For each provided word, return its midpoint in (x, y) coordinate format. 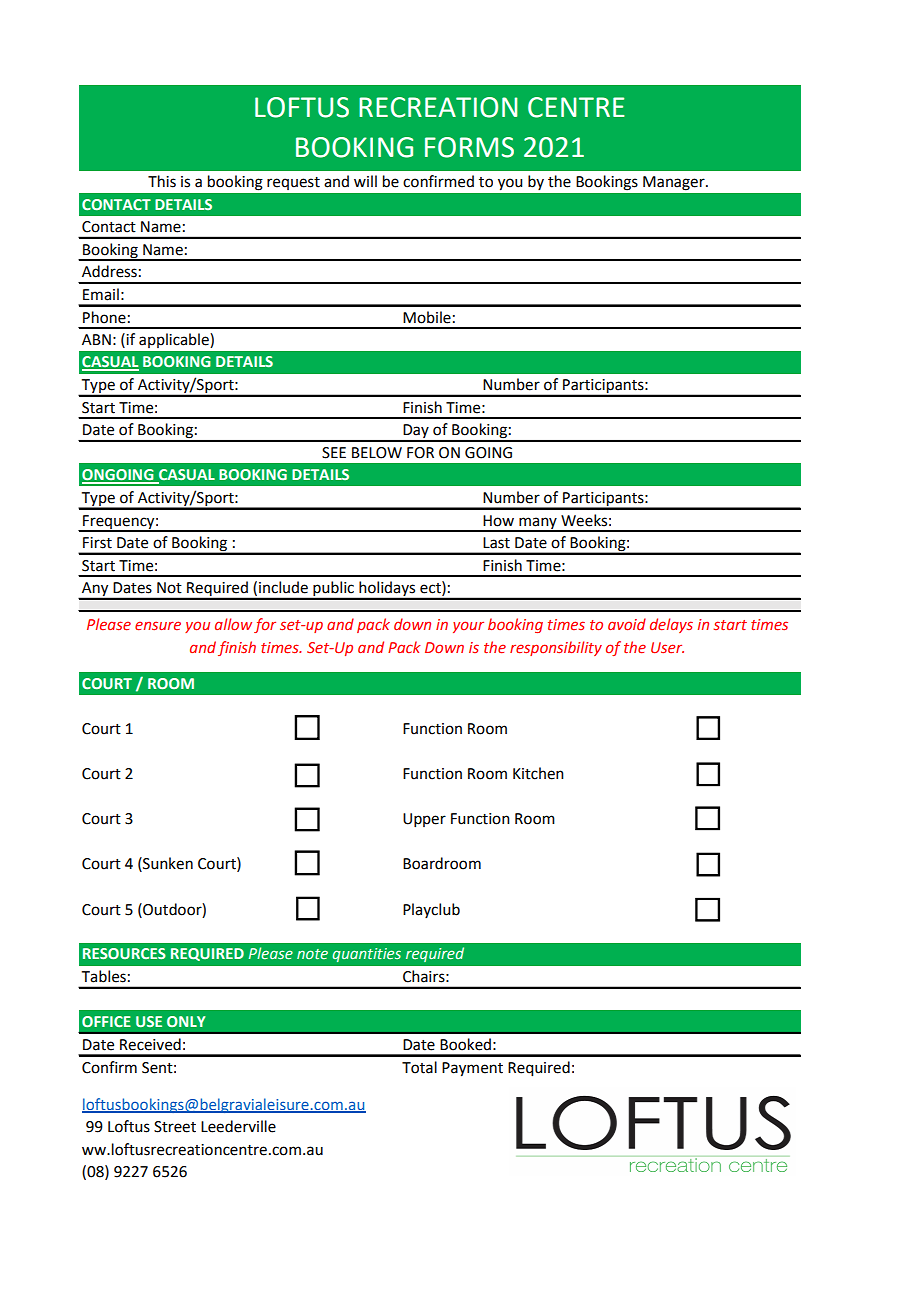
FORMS (469, 147)
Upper (424, 820)
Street (175, 1127)
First (97, 543)
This (162, 181)
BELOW (377, 453)
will (365, 181)
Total (419, 1067)
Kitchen (538, 773)
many (538, 524)
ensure (158, 625)
